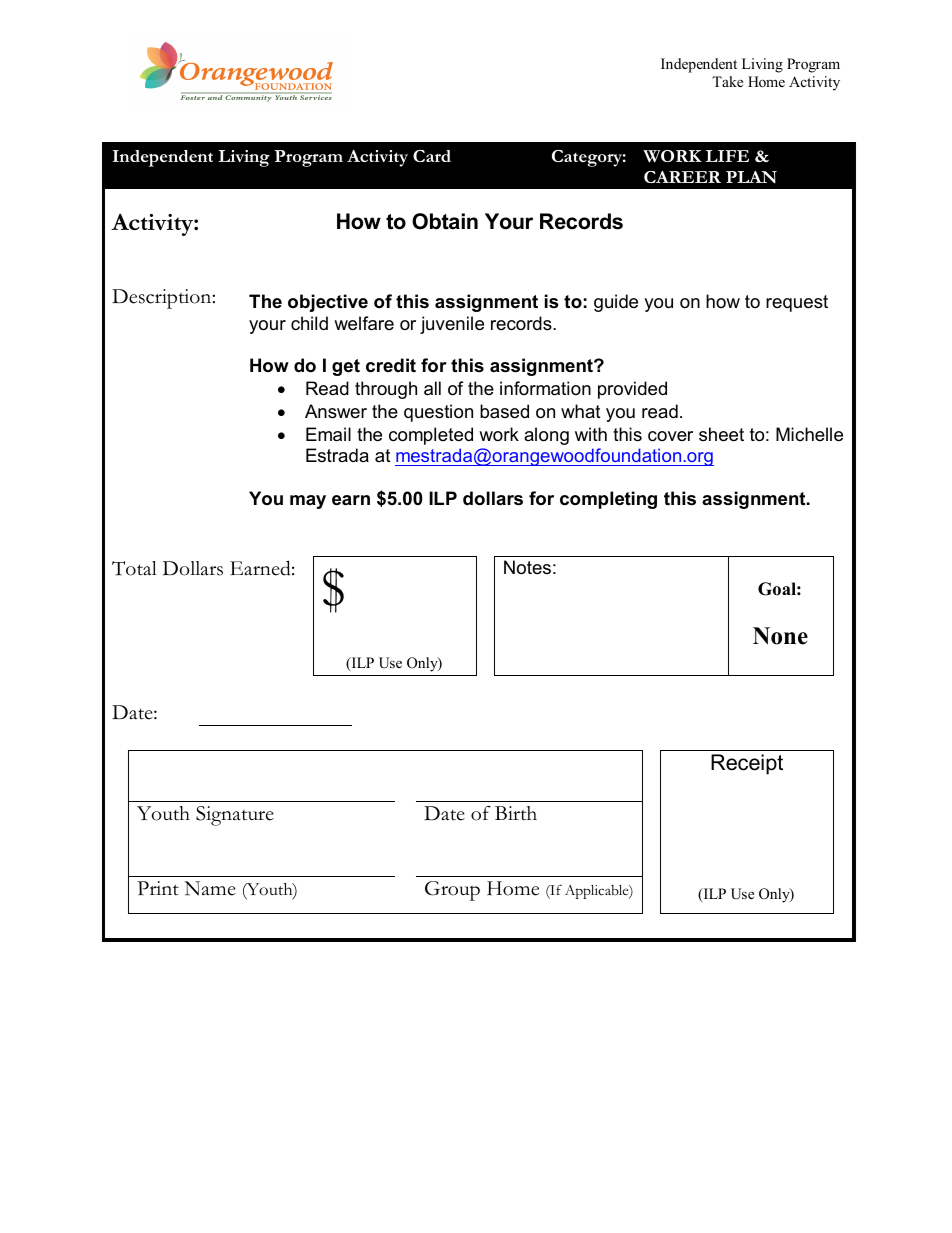 The height and width of the document is (1233, 952). I want to click on may, so click(308, 502).
